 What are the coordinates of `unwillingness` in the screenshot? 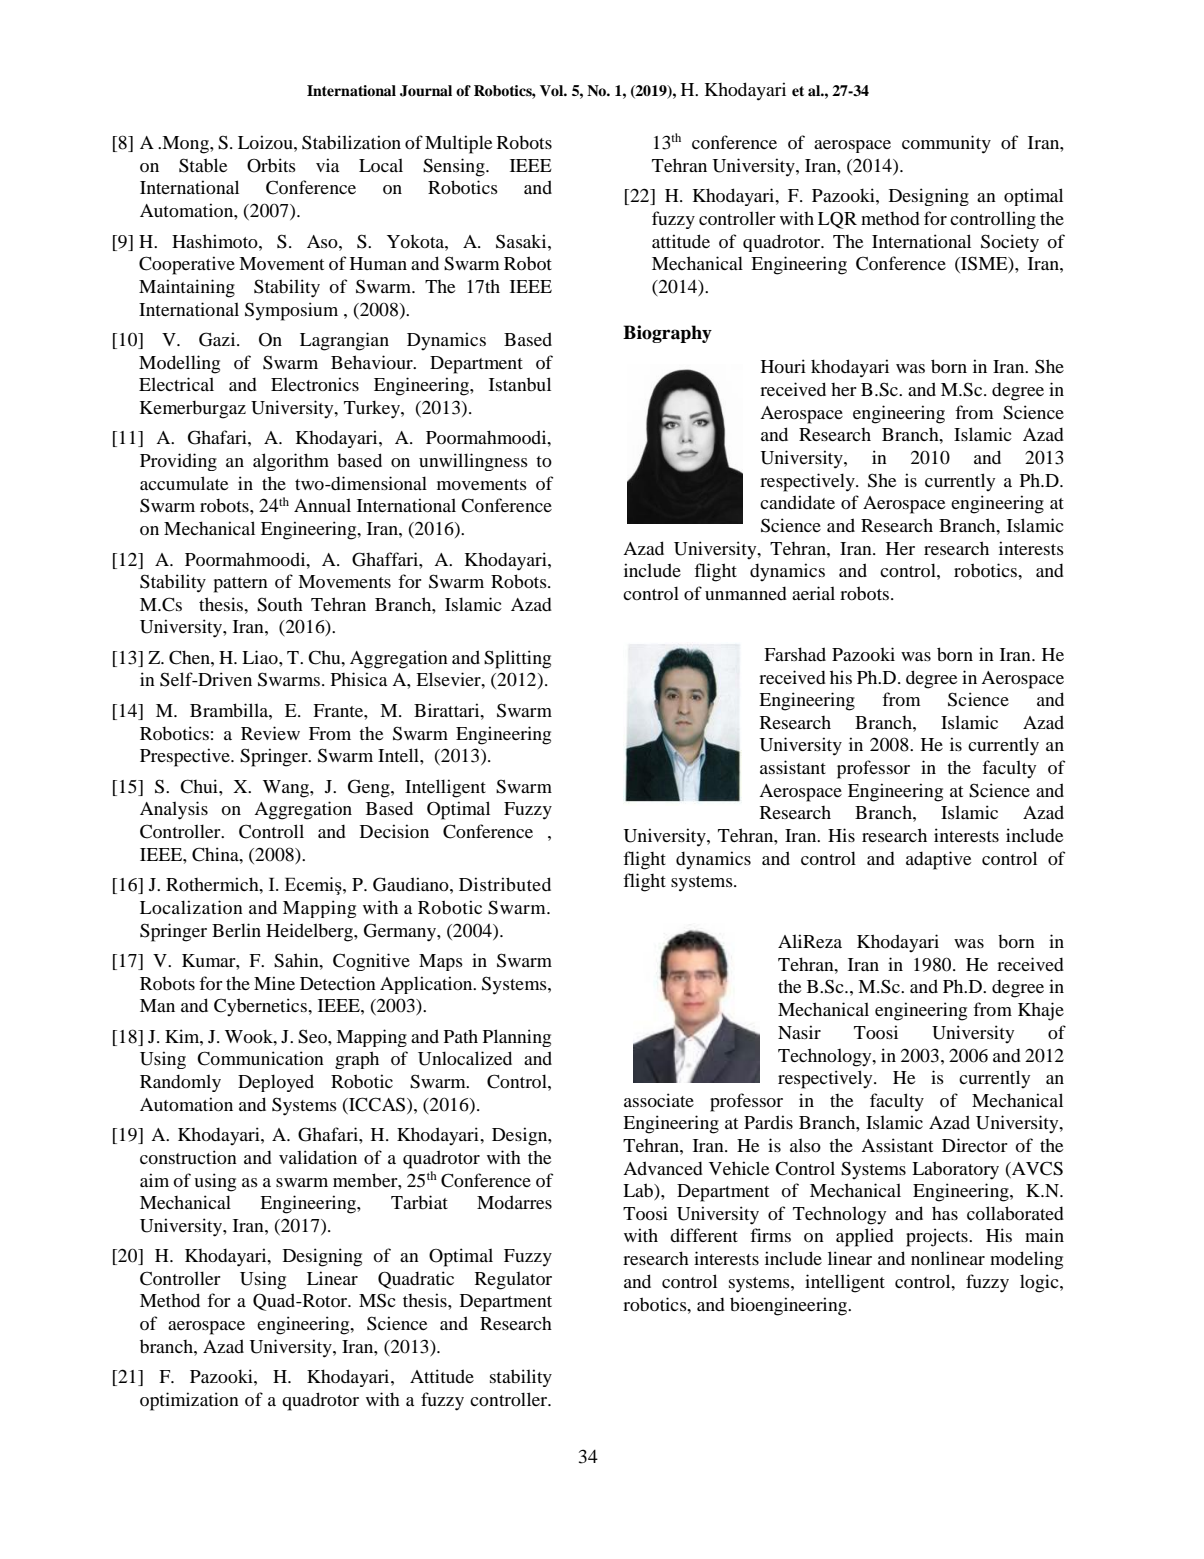 It's located at (473, 462).
